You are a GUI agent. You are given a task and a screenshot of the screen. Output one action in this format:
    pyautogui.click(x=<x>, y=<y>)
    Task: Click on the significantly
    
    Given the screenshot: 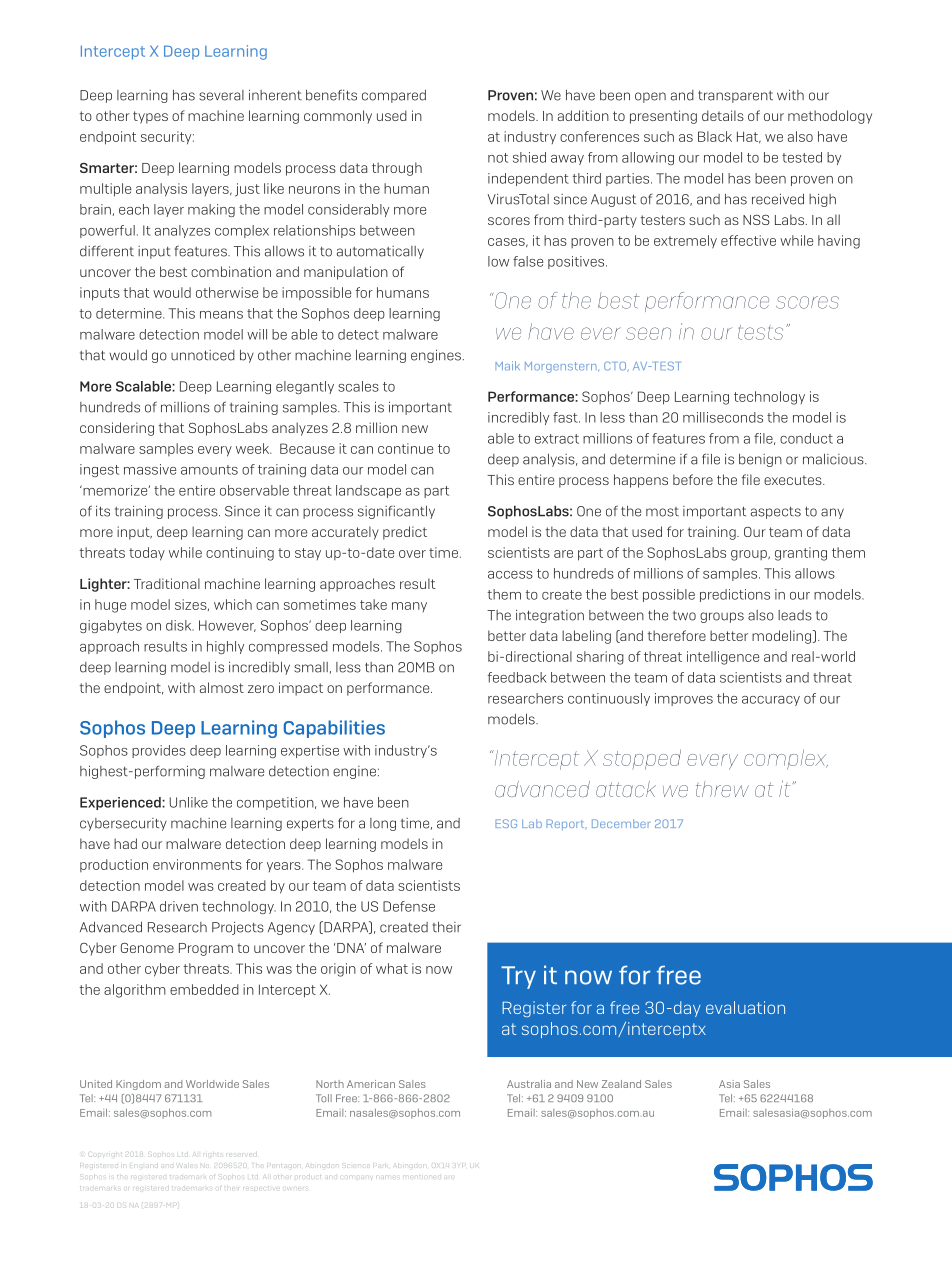 What is the action you would take?
    pyautogui.click(x=396, y=512)
